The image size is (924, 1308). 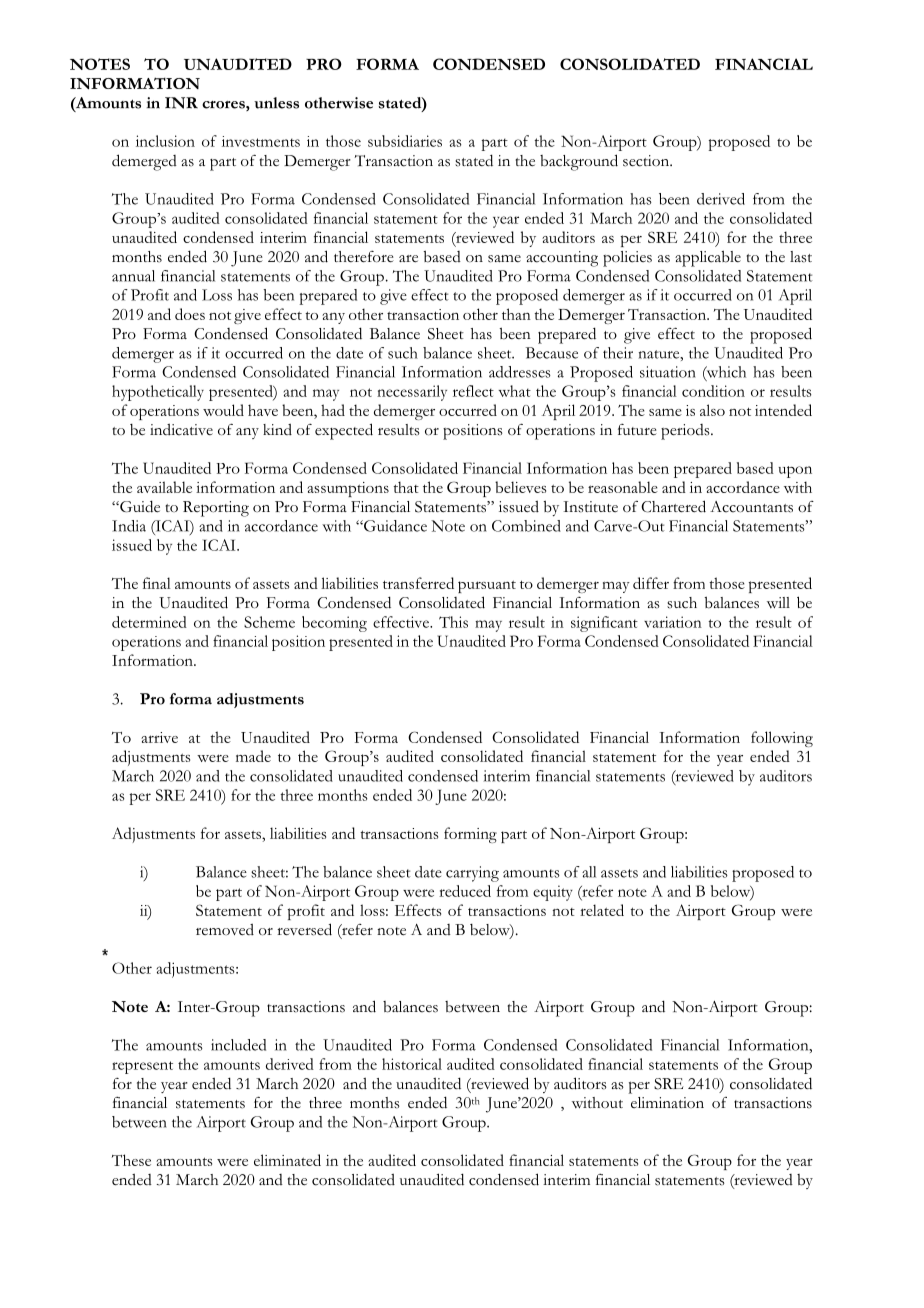 I want to click on believes, so click(x=520, y=487).
